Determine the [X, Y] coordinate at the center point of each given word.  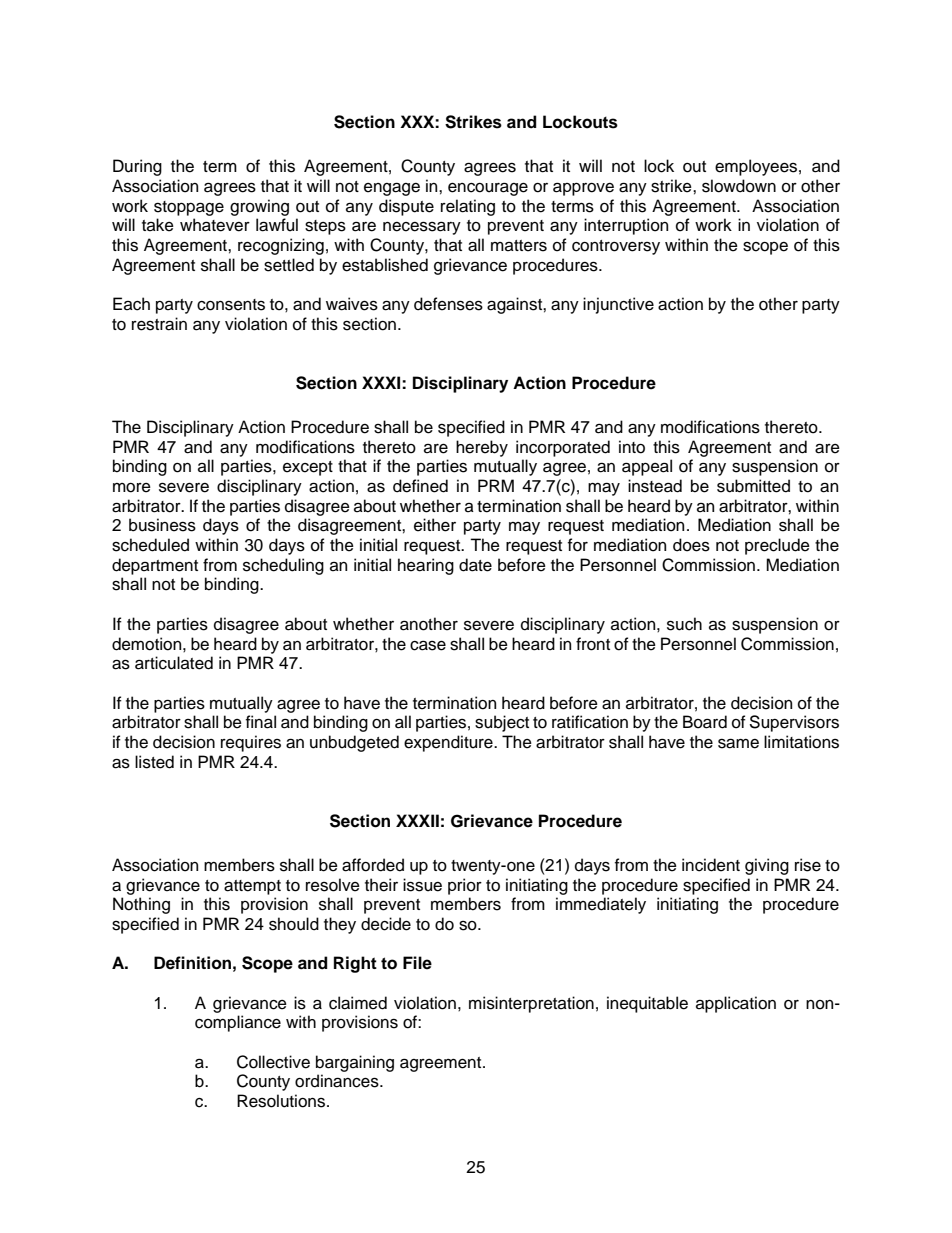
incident [711, 865]
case [428, 645]
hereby [482, 448]
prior [465, 886]
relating [468, 207]
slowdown [739, 186]
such [684, 624]
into [632, 447]
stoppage [189, 208]
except [308, 468]
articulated [174, 663]
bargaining [355, 1063]
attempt [252, 887]
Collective [273, 1062]
